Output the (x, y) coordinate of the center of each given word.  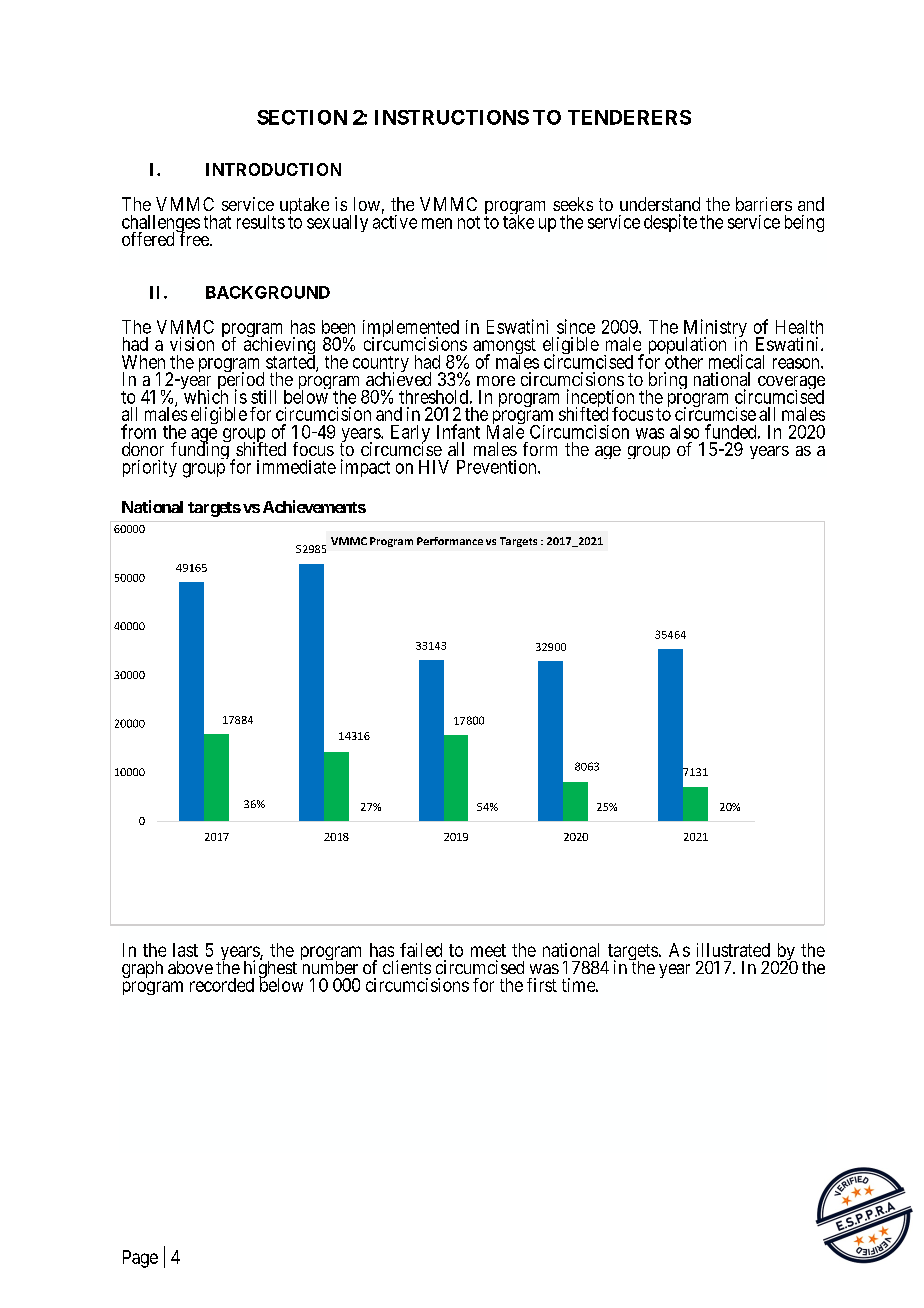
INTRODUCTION (273, 169)
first (542, 985)
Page (140, 1259)
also (684, 432)
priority (150, 468)
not (469, 222)
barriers (764, 204)
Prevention (498, 467)
